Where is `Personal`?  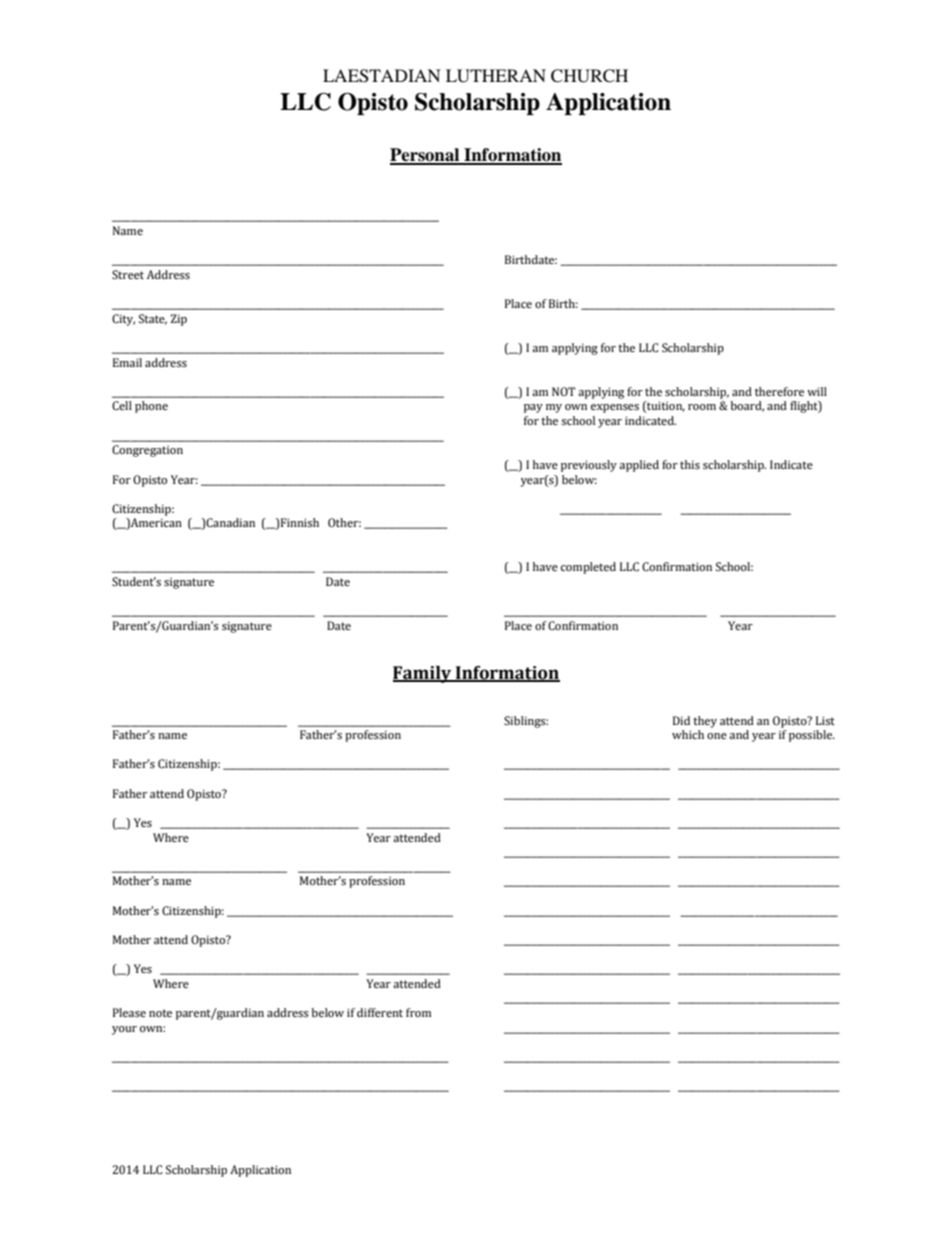 Personal is located at coordinates (426, 156).
